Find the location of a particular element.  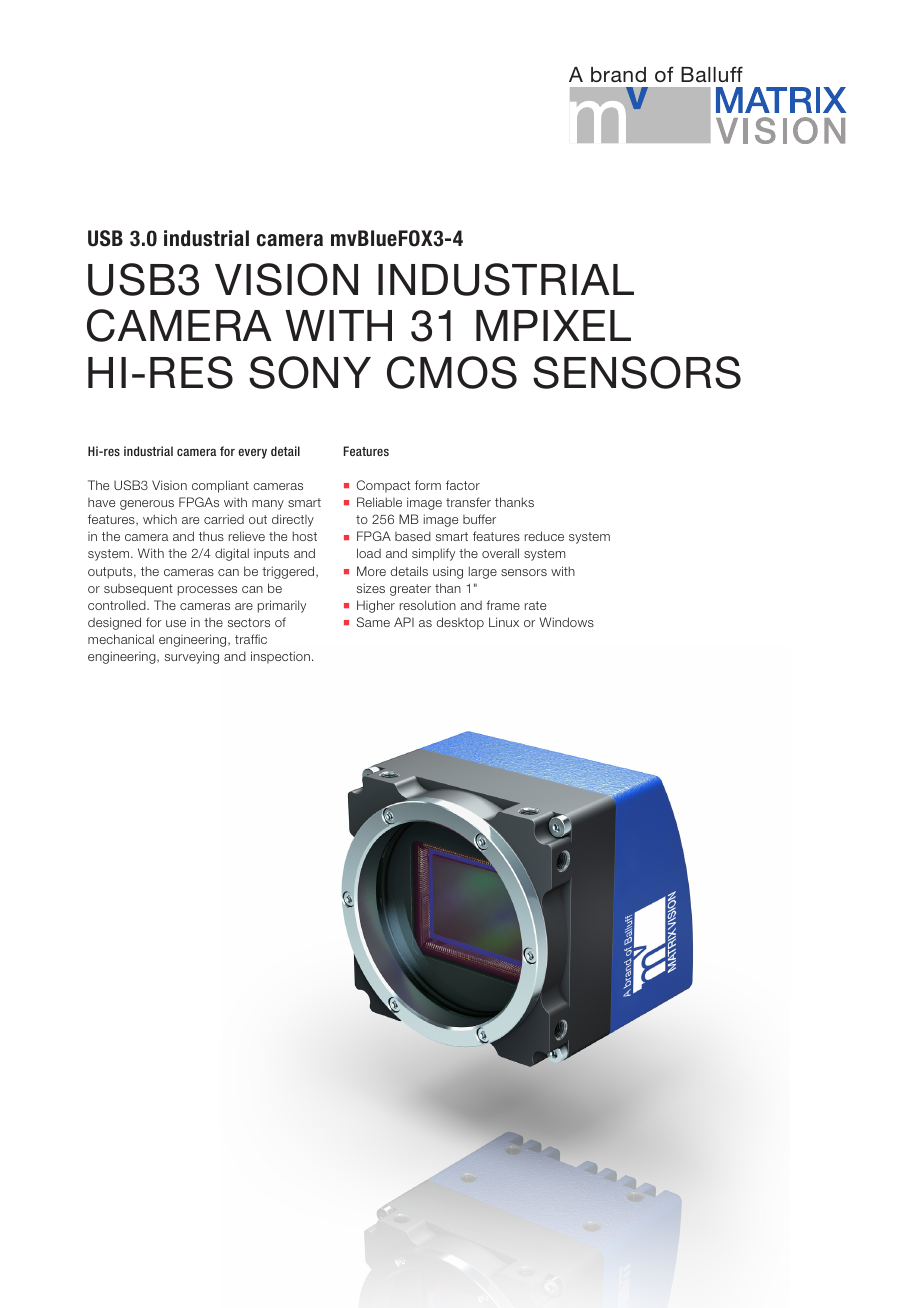

factor is located at coordinates (463, 485).
